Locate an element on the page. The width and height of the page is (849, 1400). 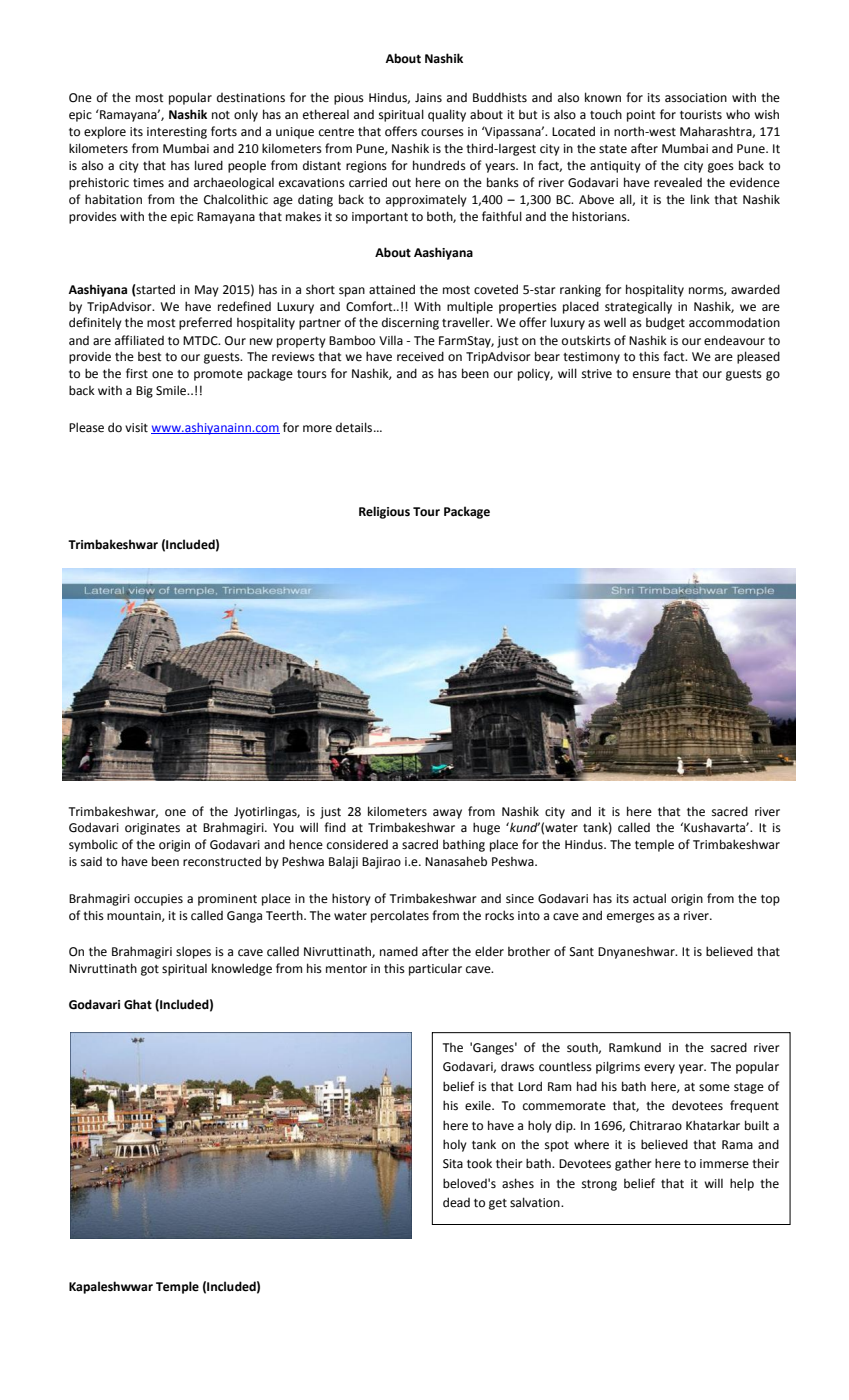
huge is located at coordinates (486, 828).
